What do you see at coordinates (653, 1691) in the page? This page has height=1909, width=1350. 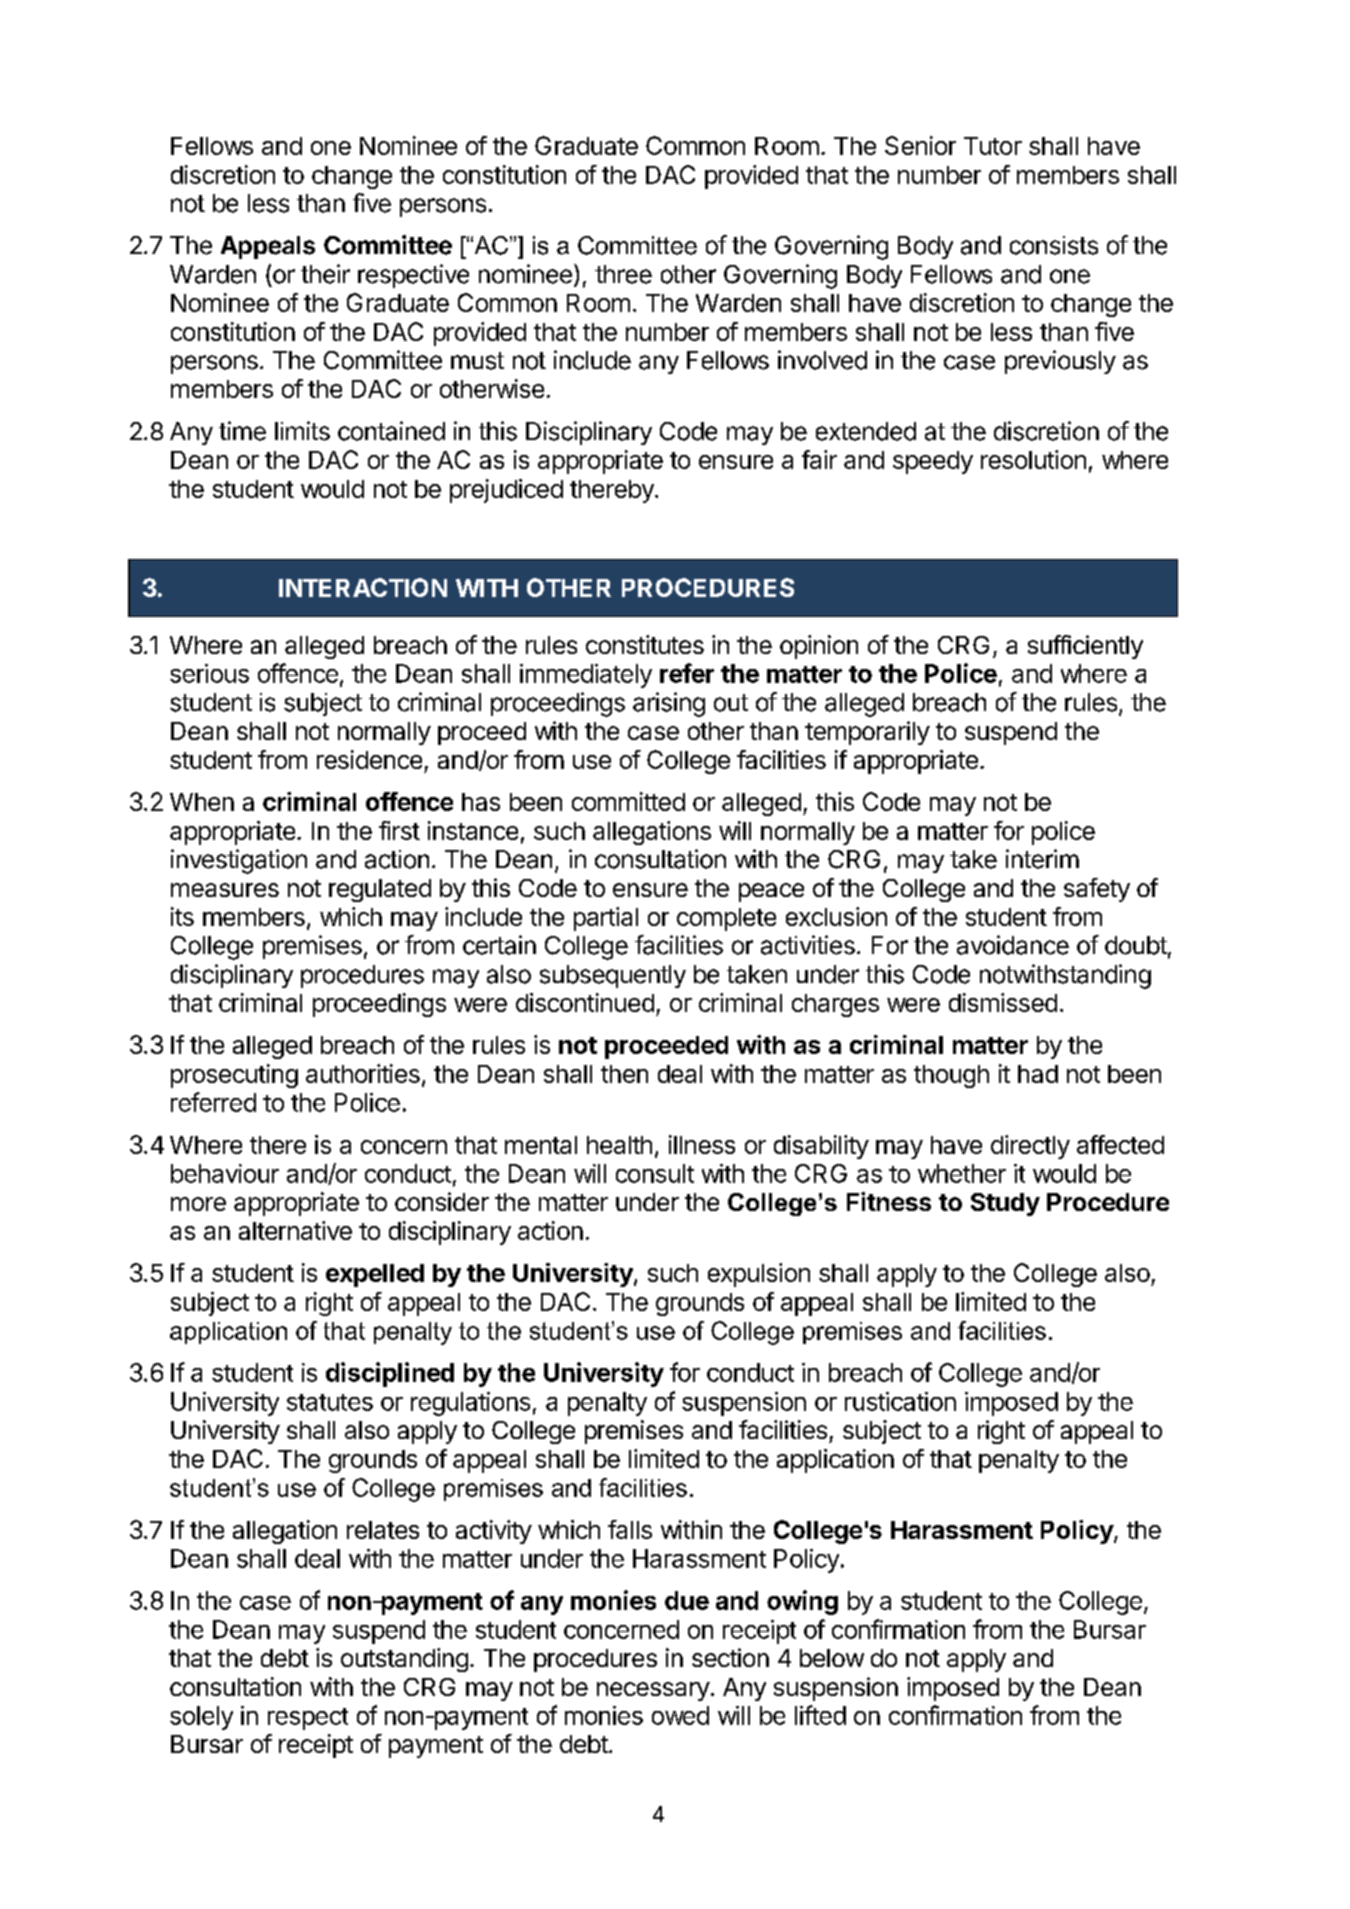 I see `necessary` at bounding box center [653, 1691].
